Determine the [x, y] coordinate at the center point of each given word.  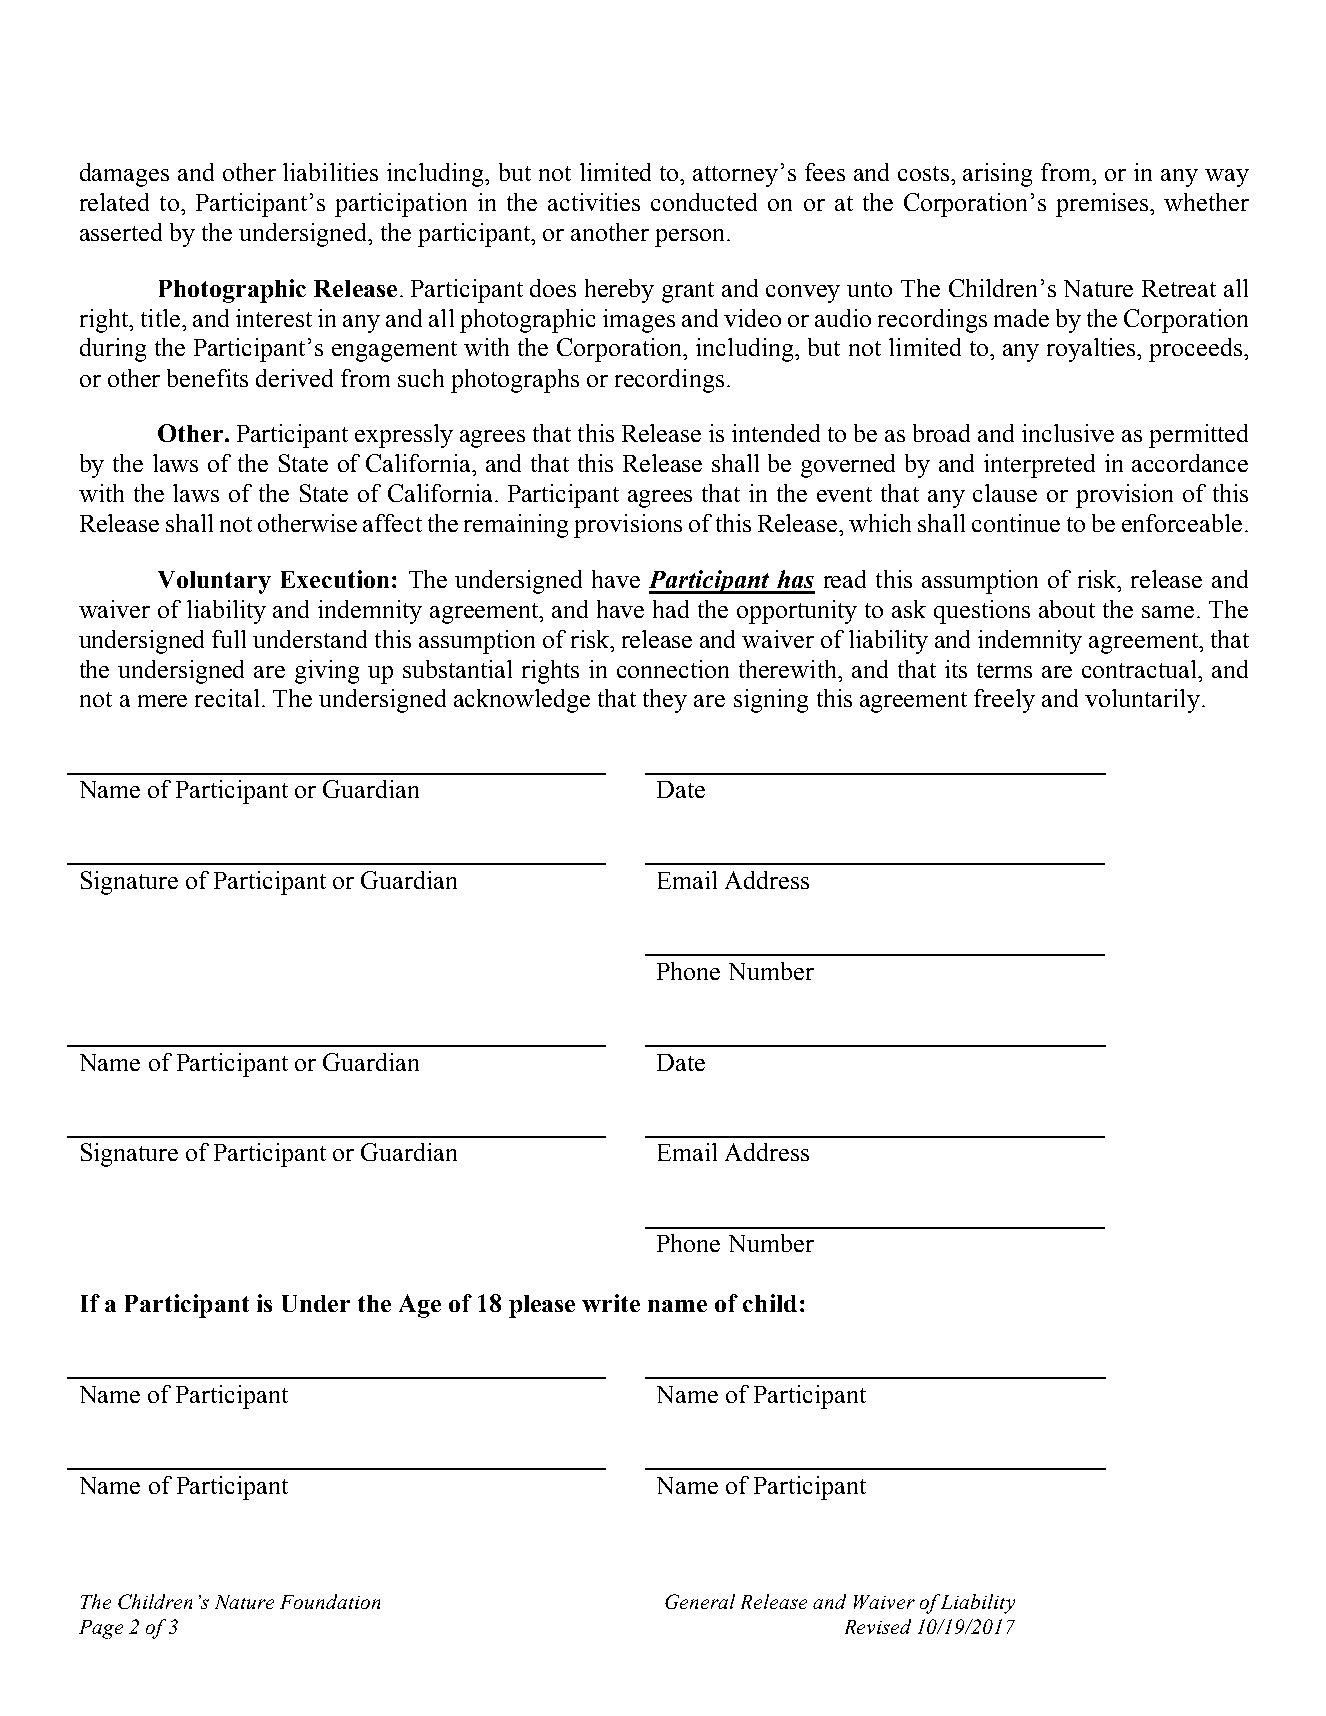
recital [227, 698]
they [665, 701]
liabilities [330, 172]
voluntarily [1142, 701]
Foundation [330, 1601]
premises [1103, 205]
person [689, 238]
